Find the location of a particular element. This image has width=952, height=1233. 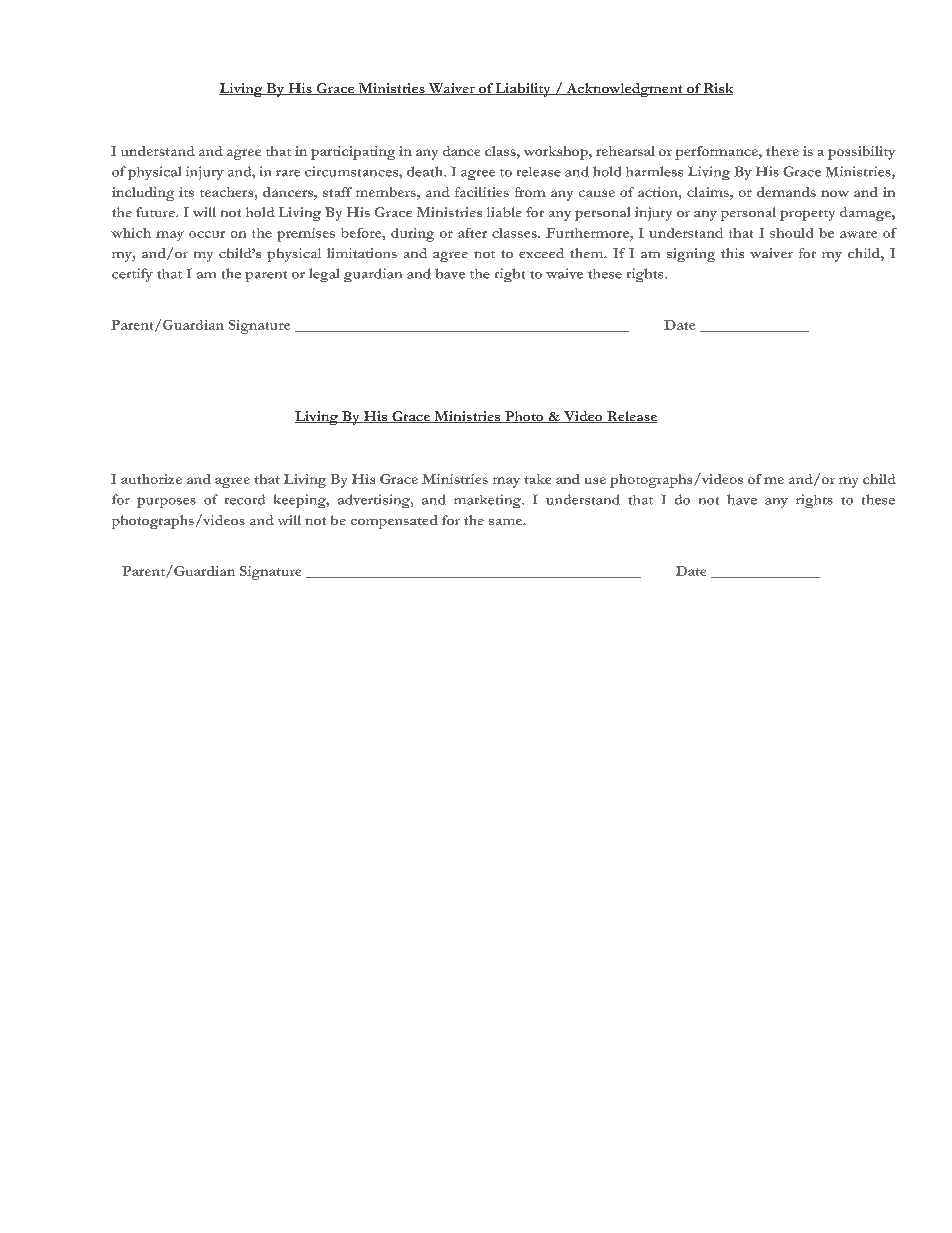

Risk is located at coordinates (717, 89).
